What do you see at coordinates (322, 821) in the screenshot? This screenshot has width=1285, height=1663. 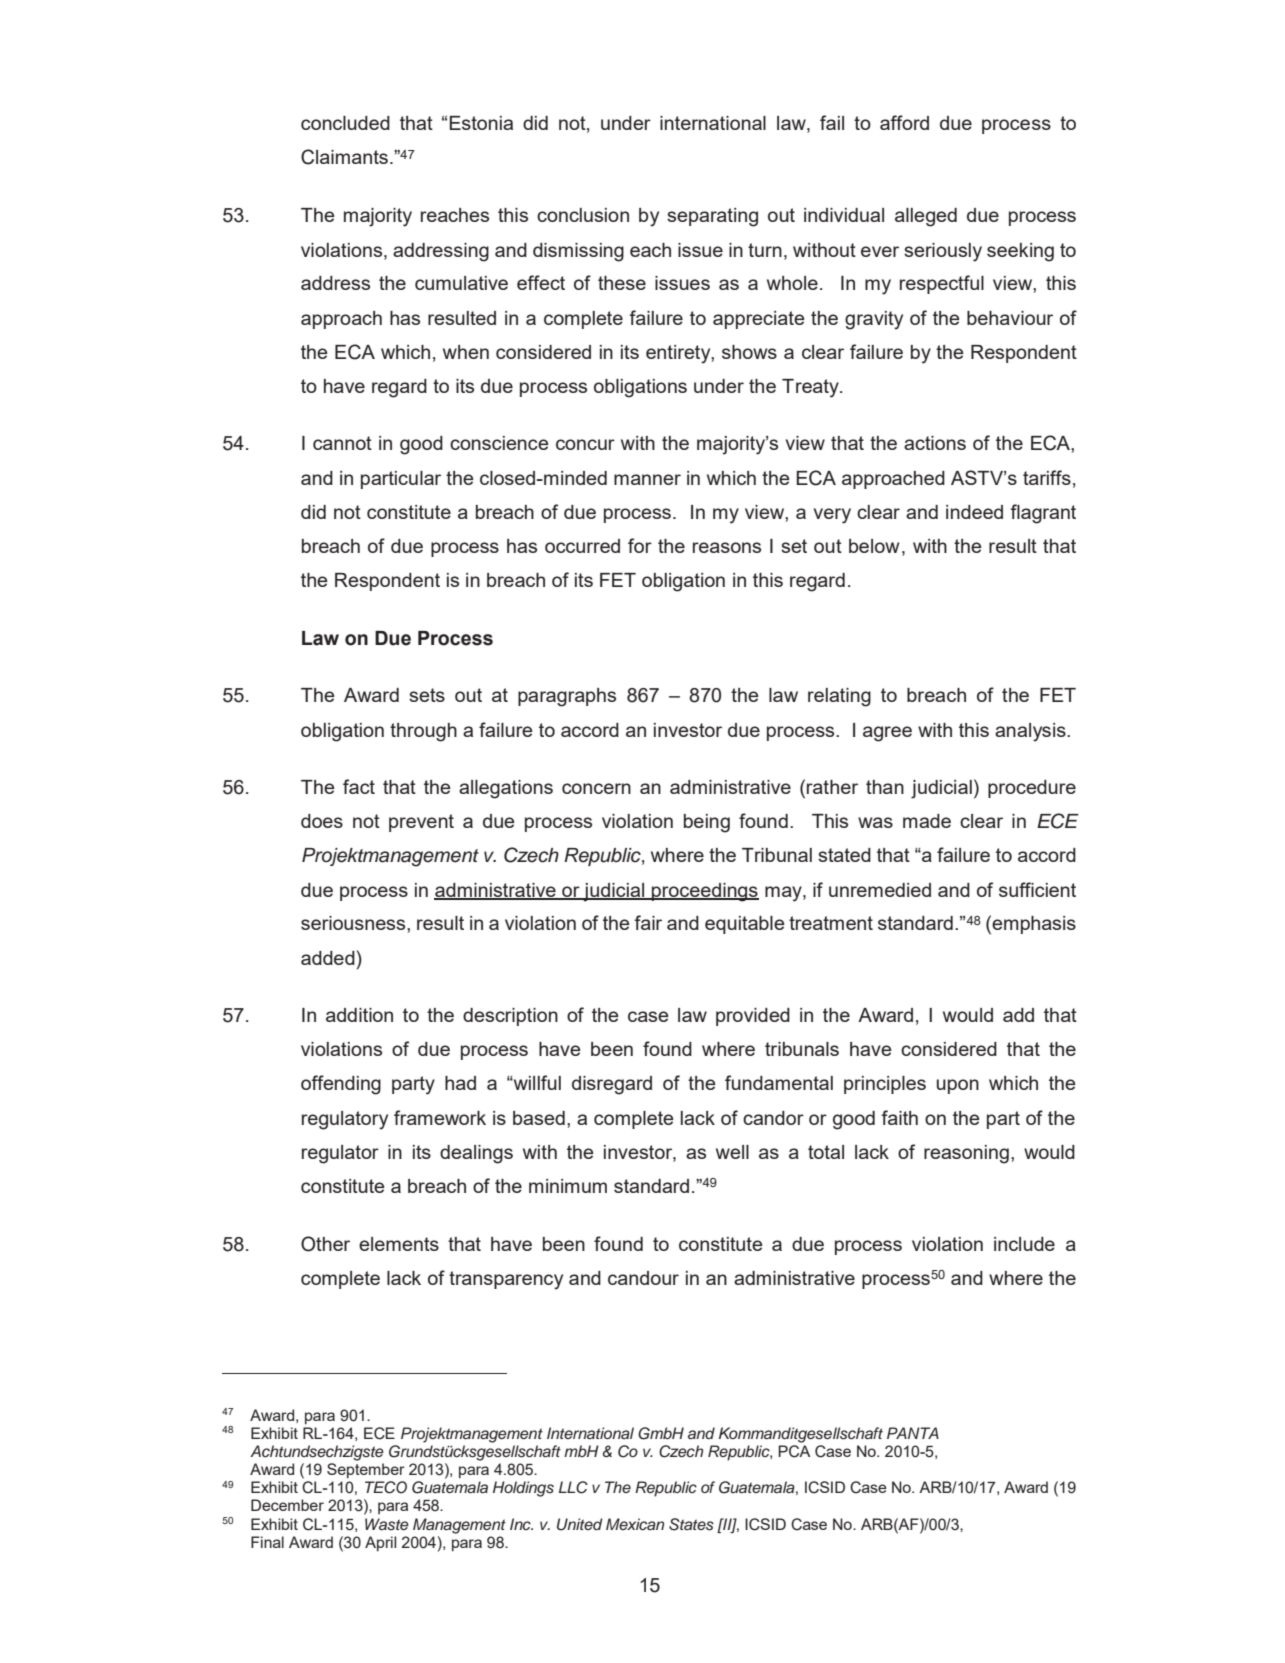 I see `does` at bounding box center [322, 821].
